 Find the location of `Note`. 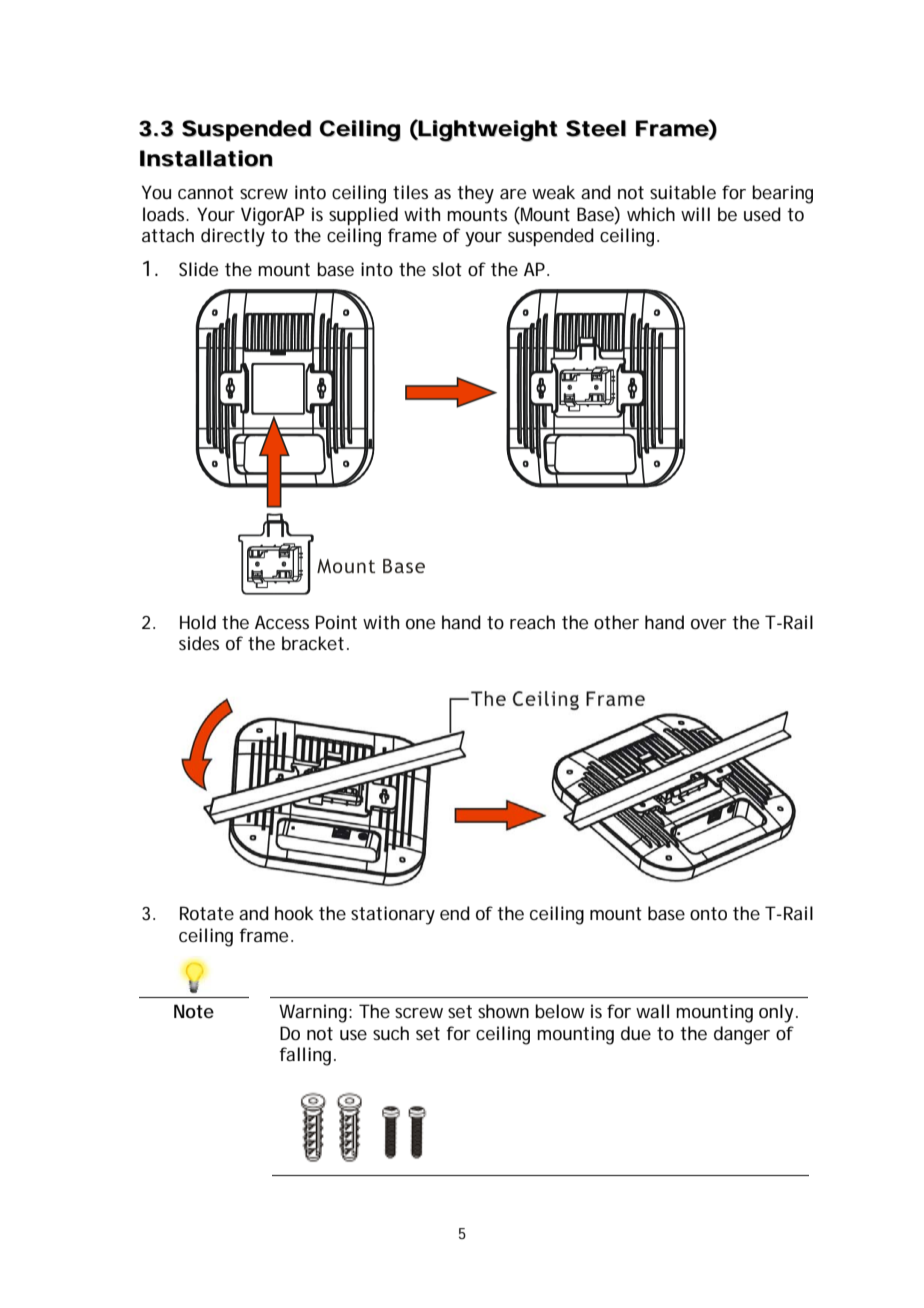

Note is located at coordinates (194, 1011).
